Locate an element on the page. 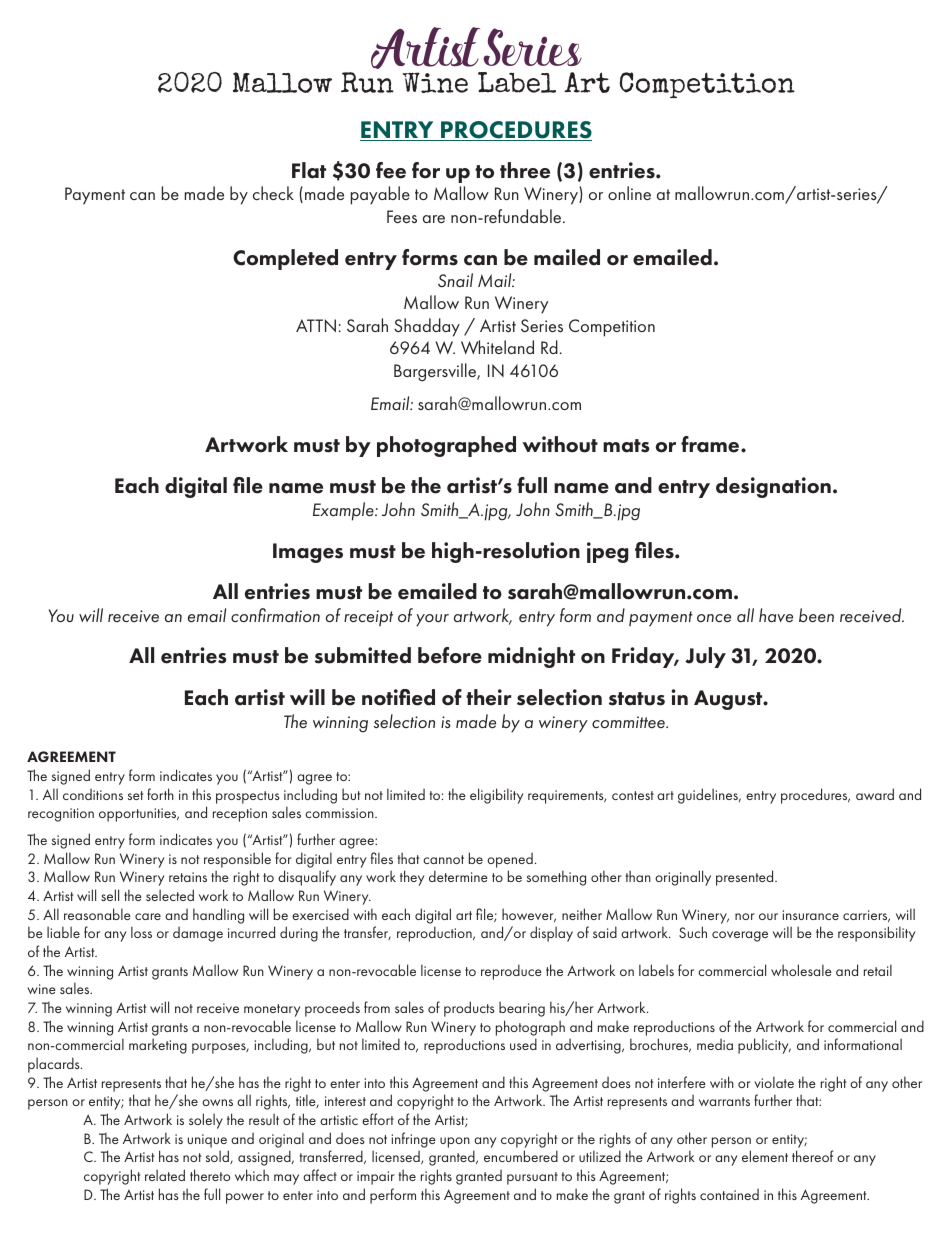 The height and width of the document is (1233, 952). mats is located at coordinates (626, 446).
